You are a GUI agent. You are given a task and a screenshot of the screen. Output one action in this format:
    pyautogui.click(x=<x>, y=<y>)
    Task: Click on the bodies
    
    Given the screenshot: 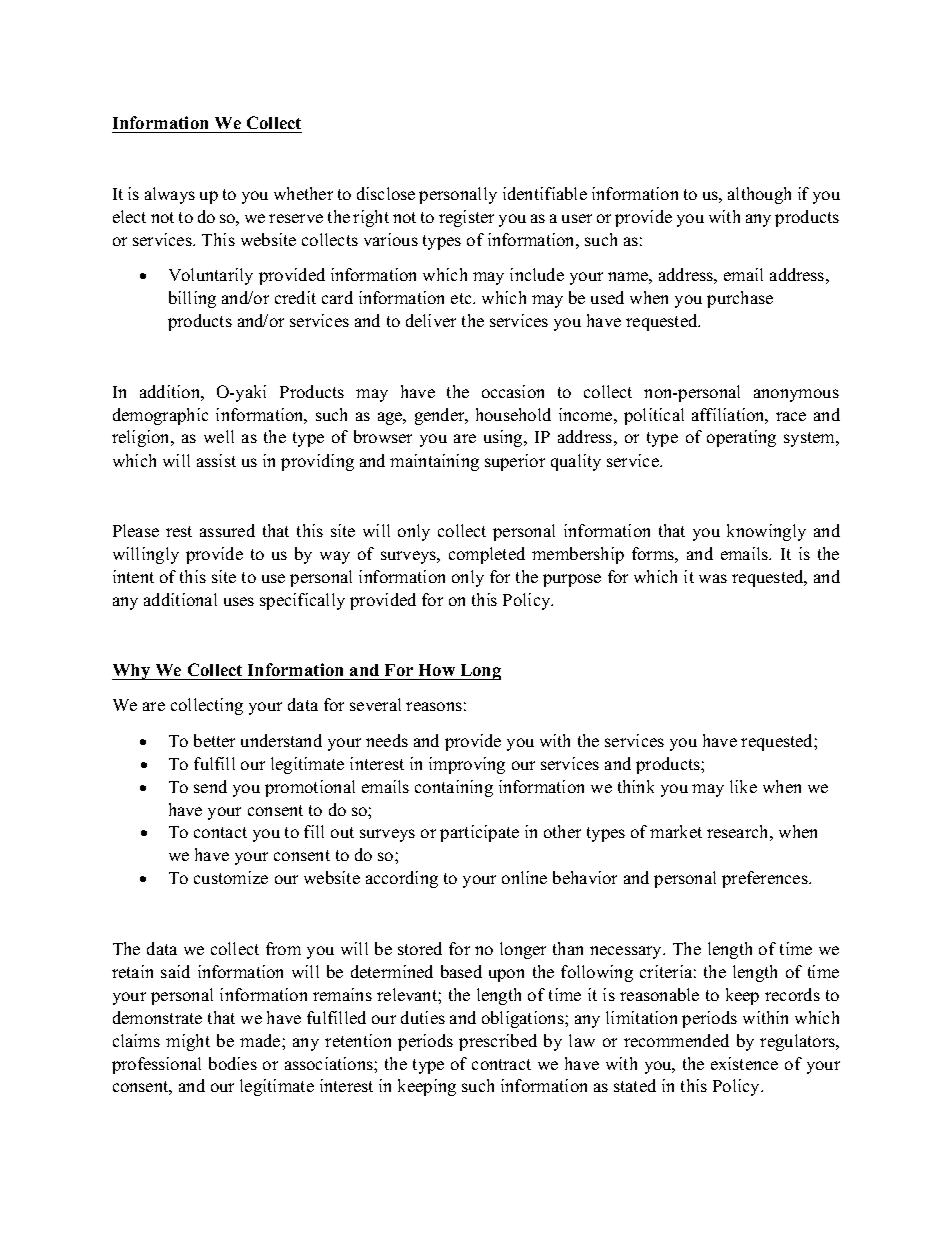 What is the action you would take?
    pyautogui.click(x=233, y=1063)
